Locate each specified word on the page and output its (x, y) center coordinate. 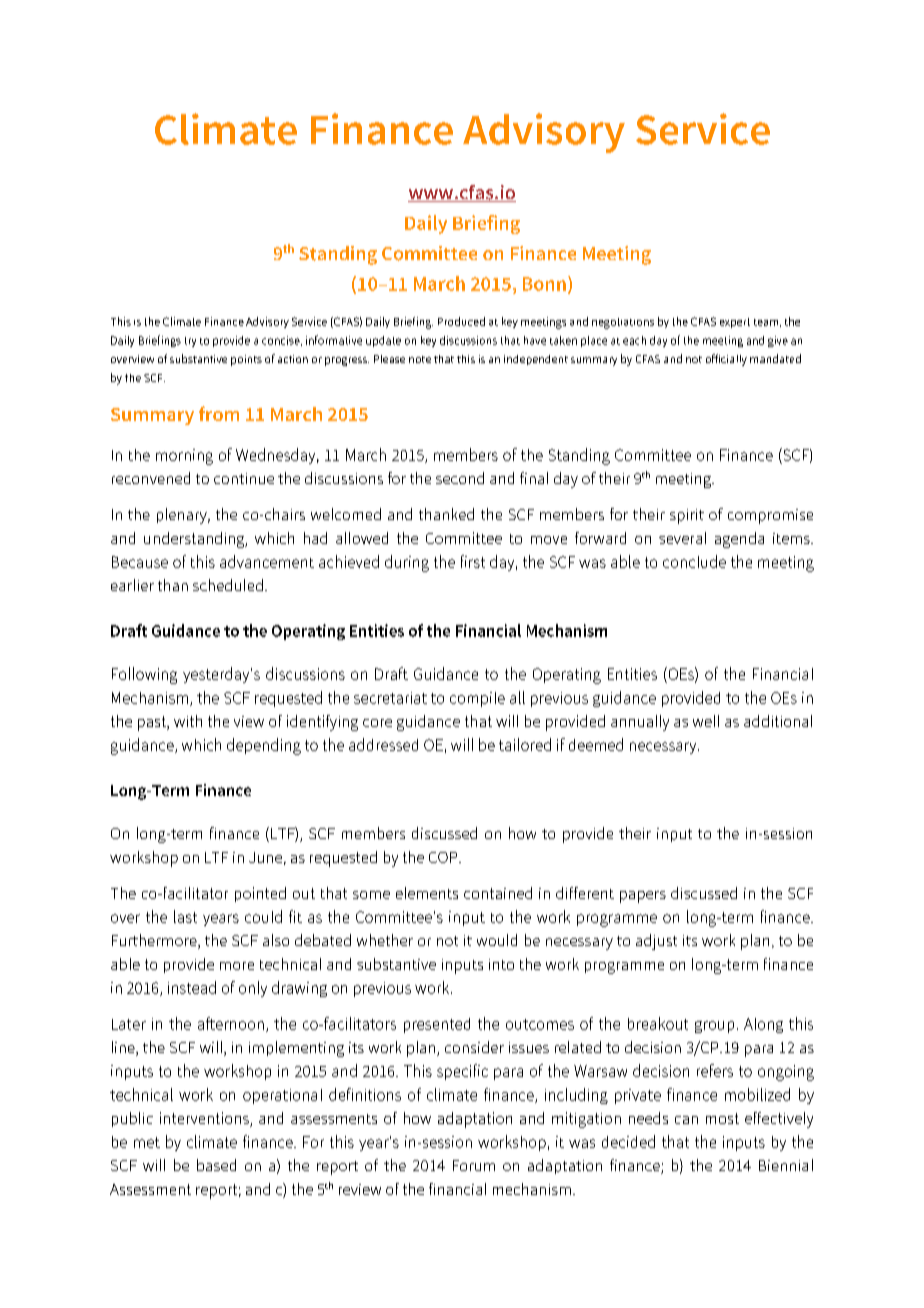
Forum (474, 1165)
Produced (461, 321)
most (722, 1118)
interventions (205, 1119)
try (190, 342)
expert (735, 323)
